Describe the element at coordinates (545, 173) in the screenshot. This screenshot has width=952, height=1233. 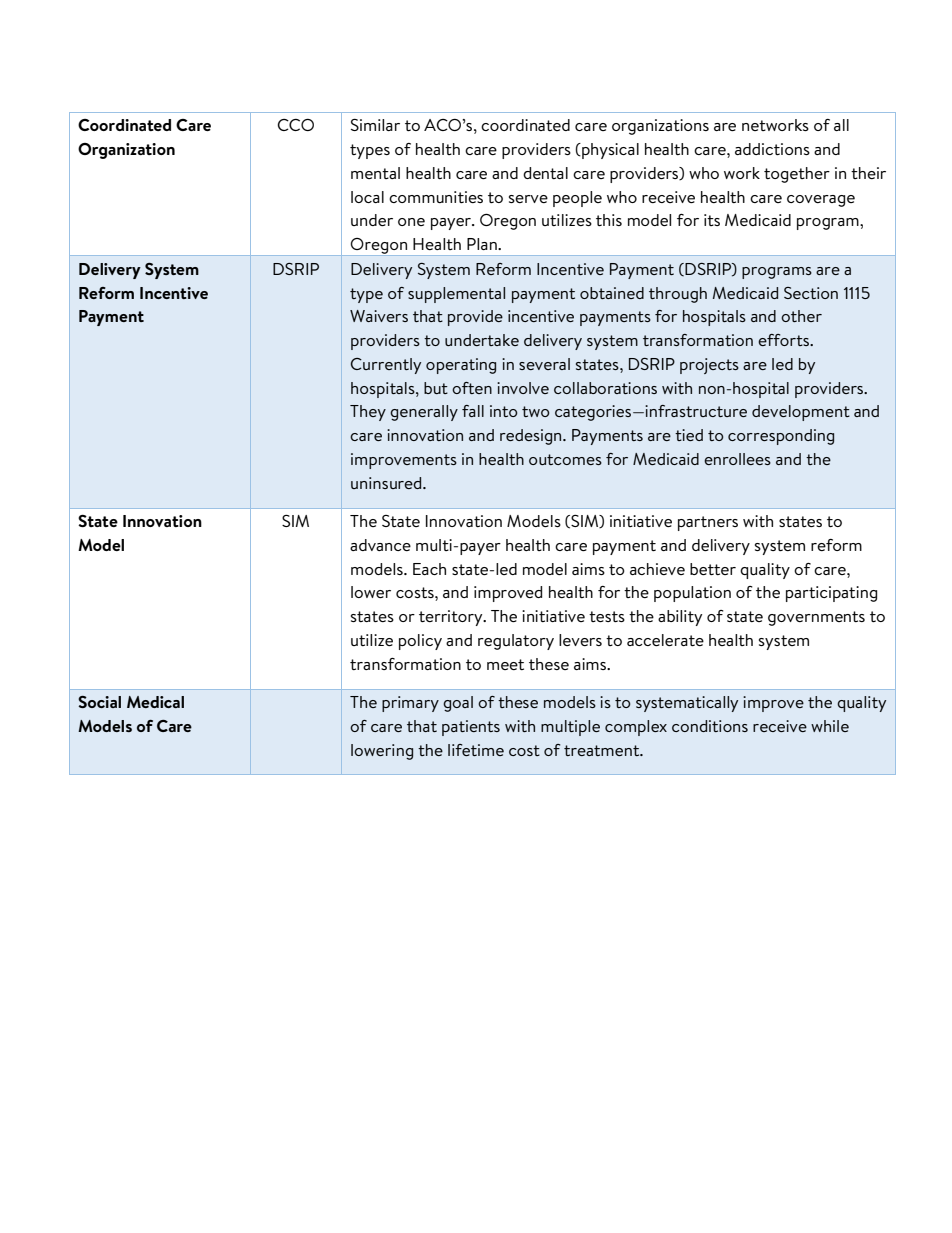
I see `dental` at that location.
